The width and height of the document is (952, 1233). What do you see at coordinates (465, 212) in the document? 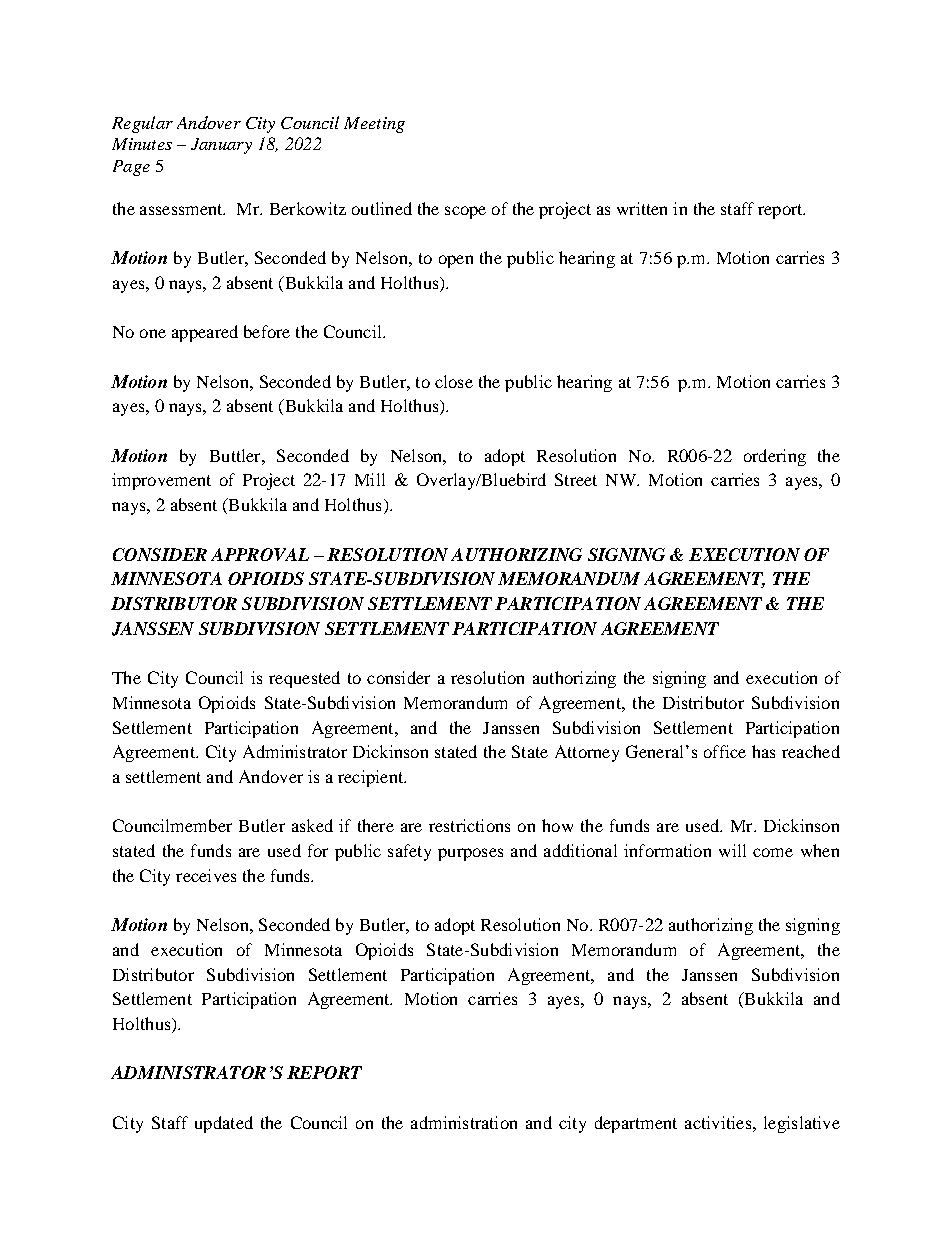
I see `scope` at bounding box center [465, 212].
